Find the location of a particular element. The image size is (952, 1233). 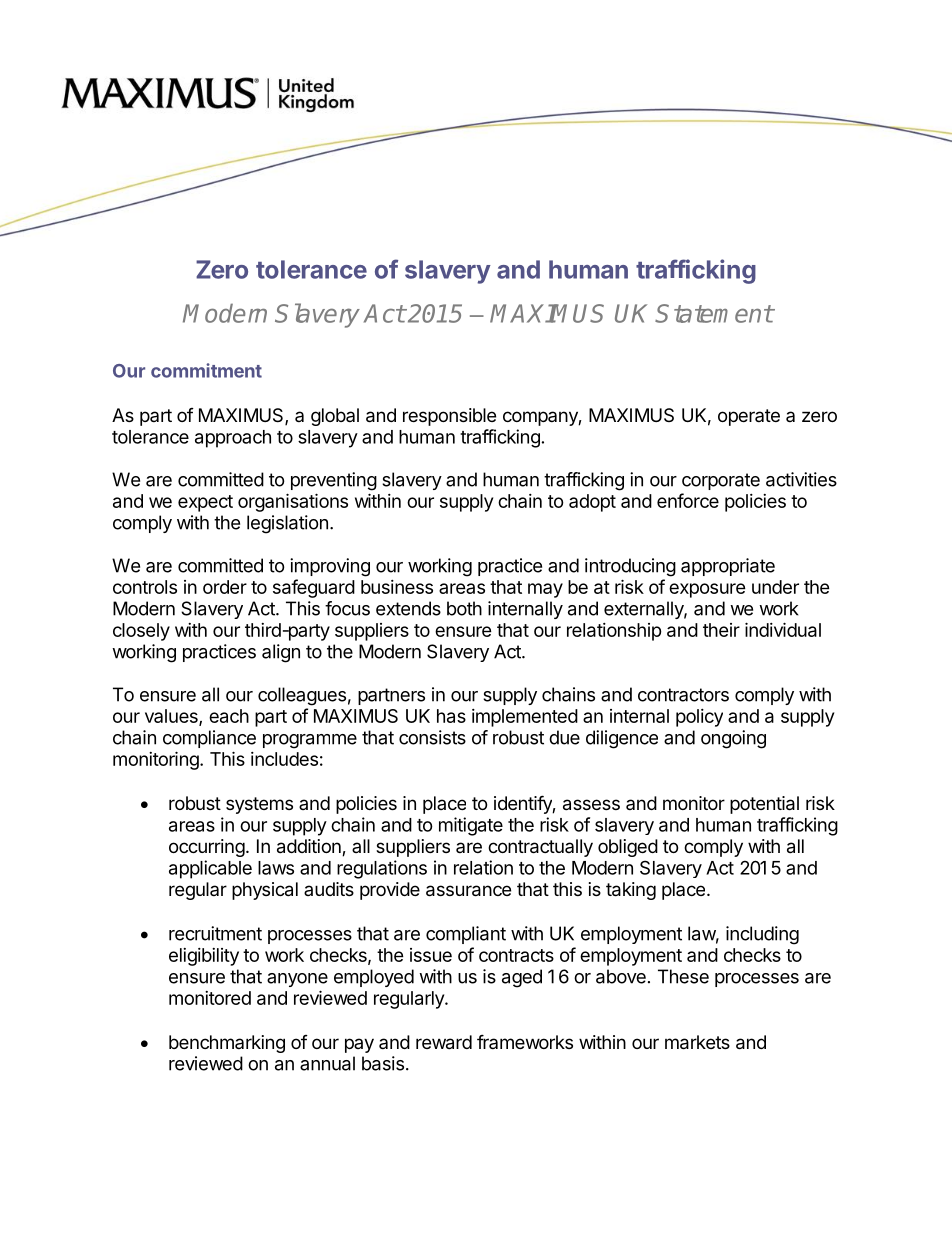

commitment is located at coordinates (206, 370).
